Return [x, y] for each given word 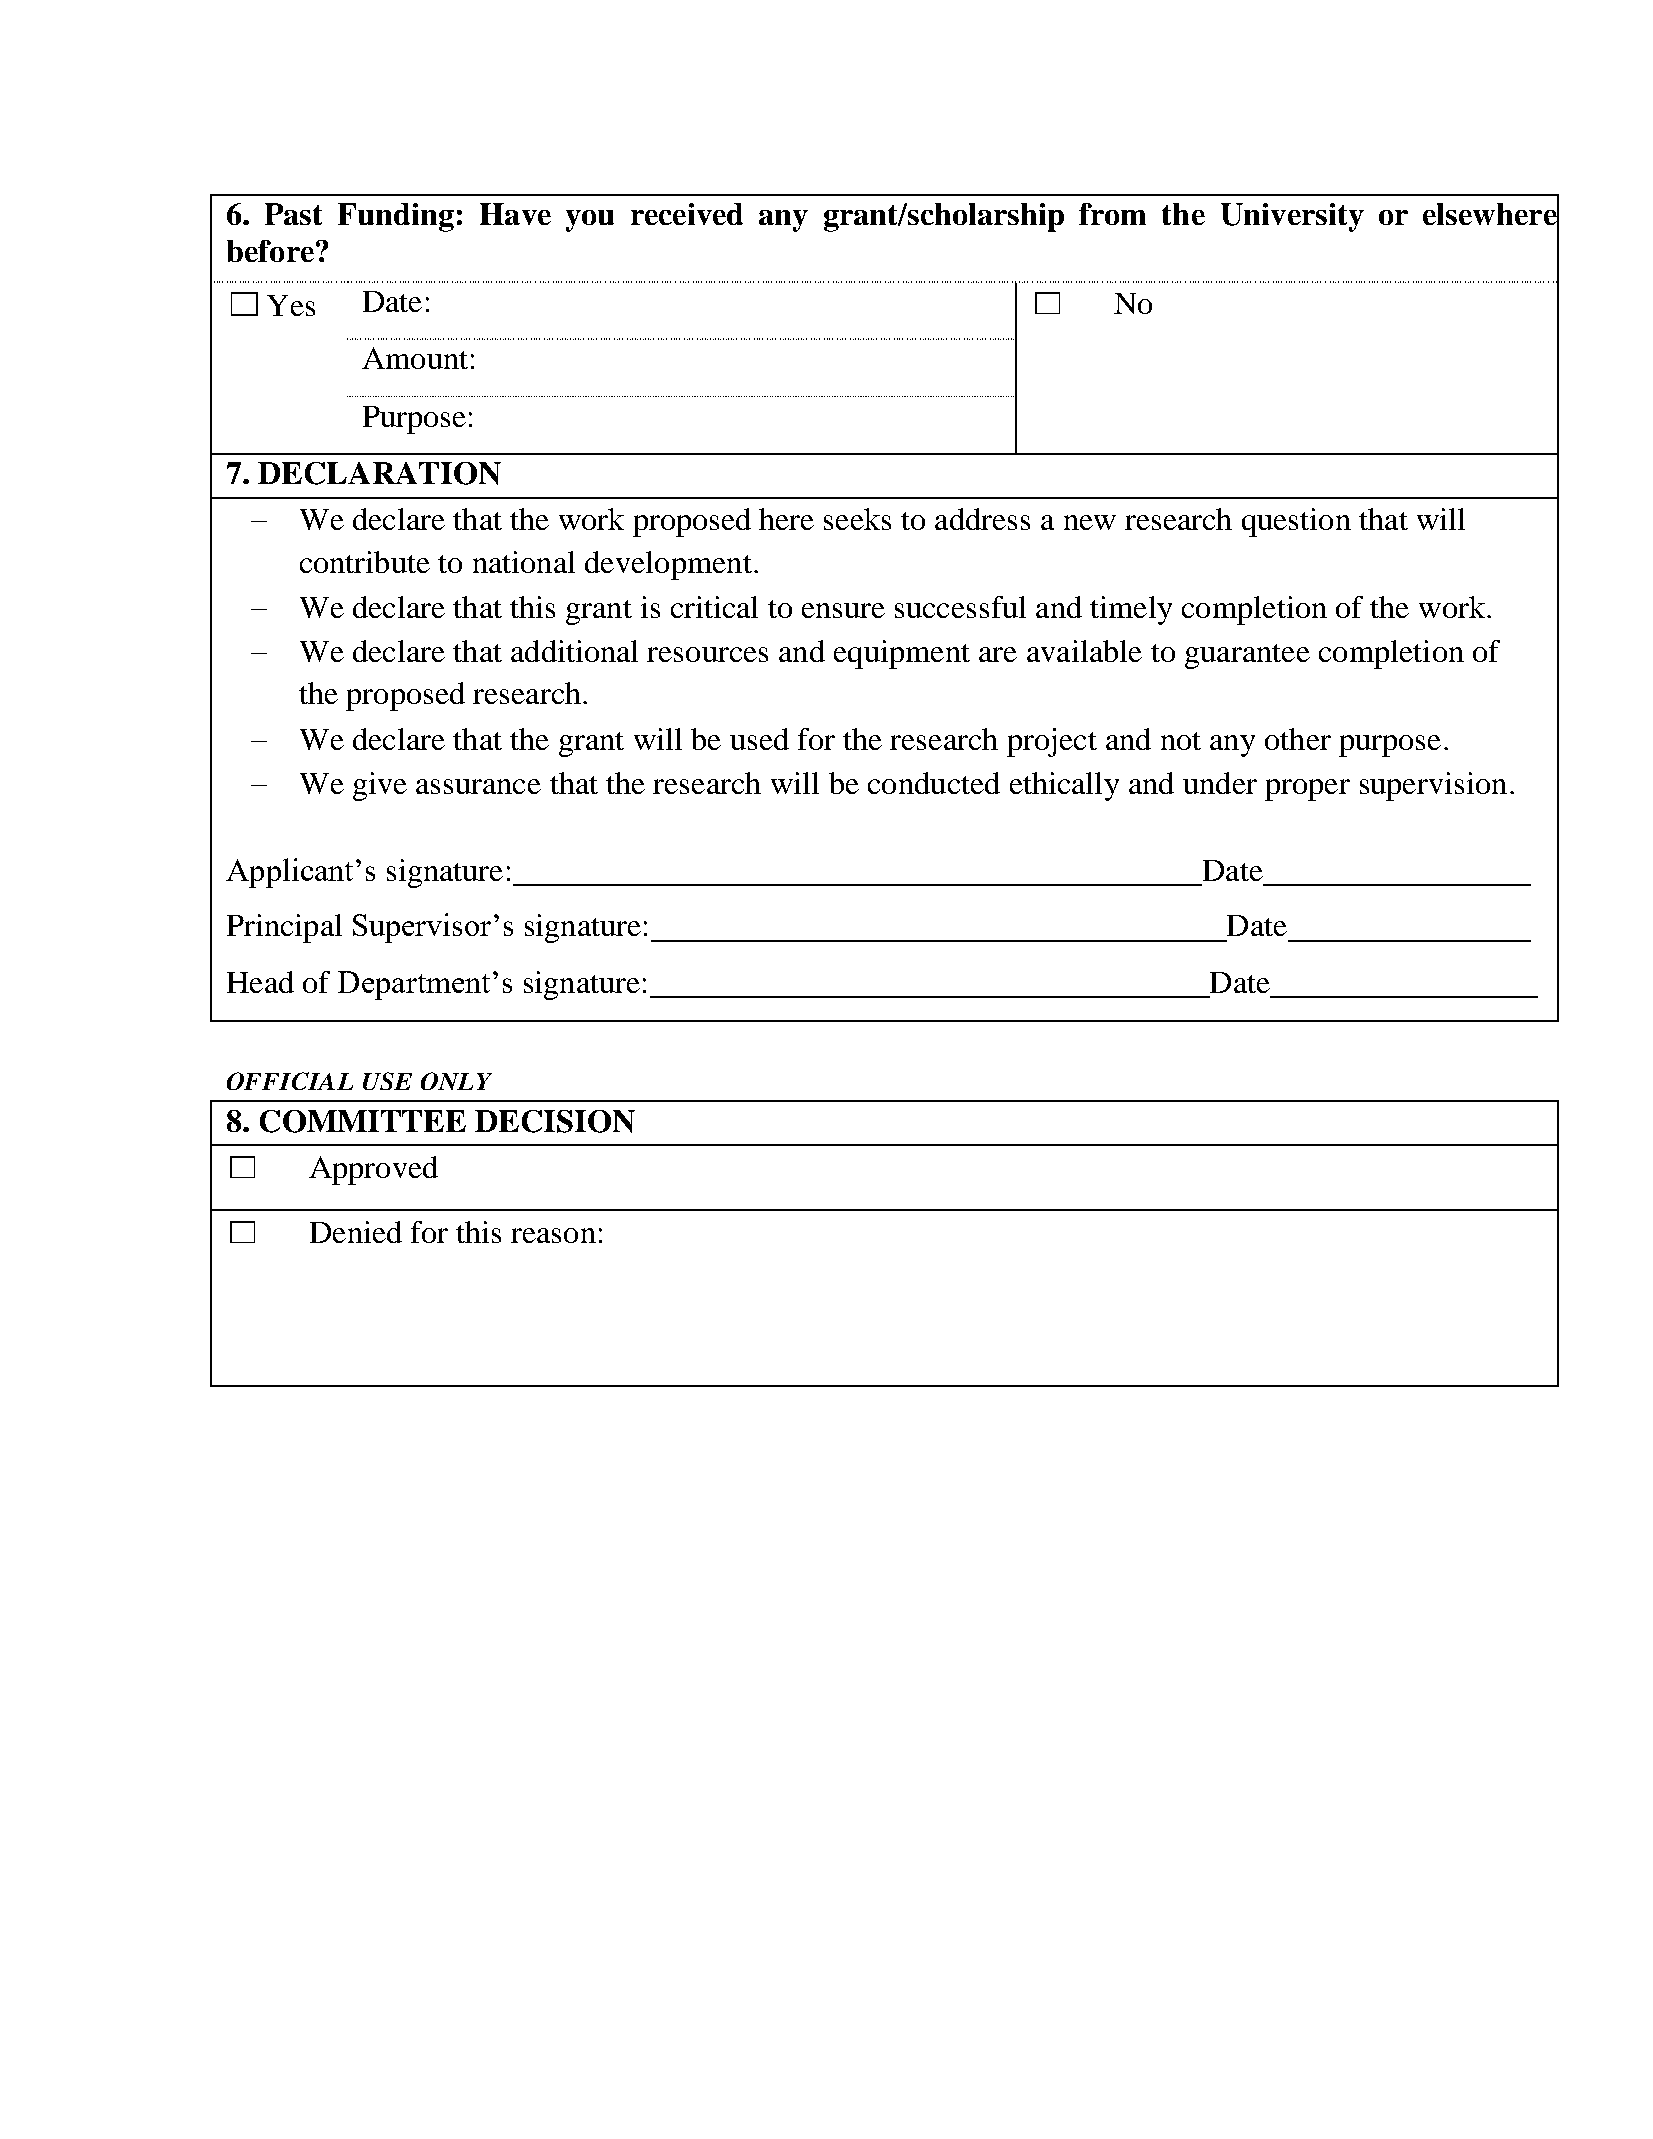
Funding [396, 217]
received [687, 214]
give [380, 786]
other [1298, 739]
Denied [356, 1232]
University [1292, 217]
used [759, 739]
